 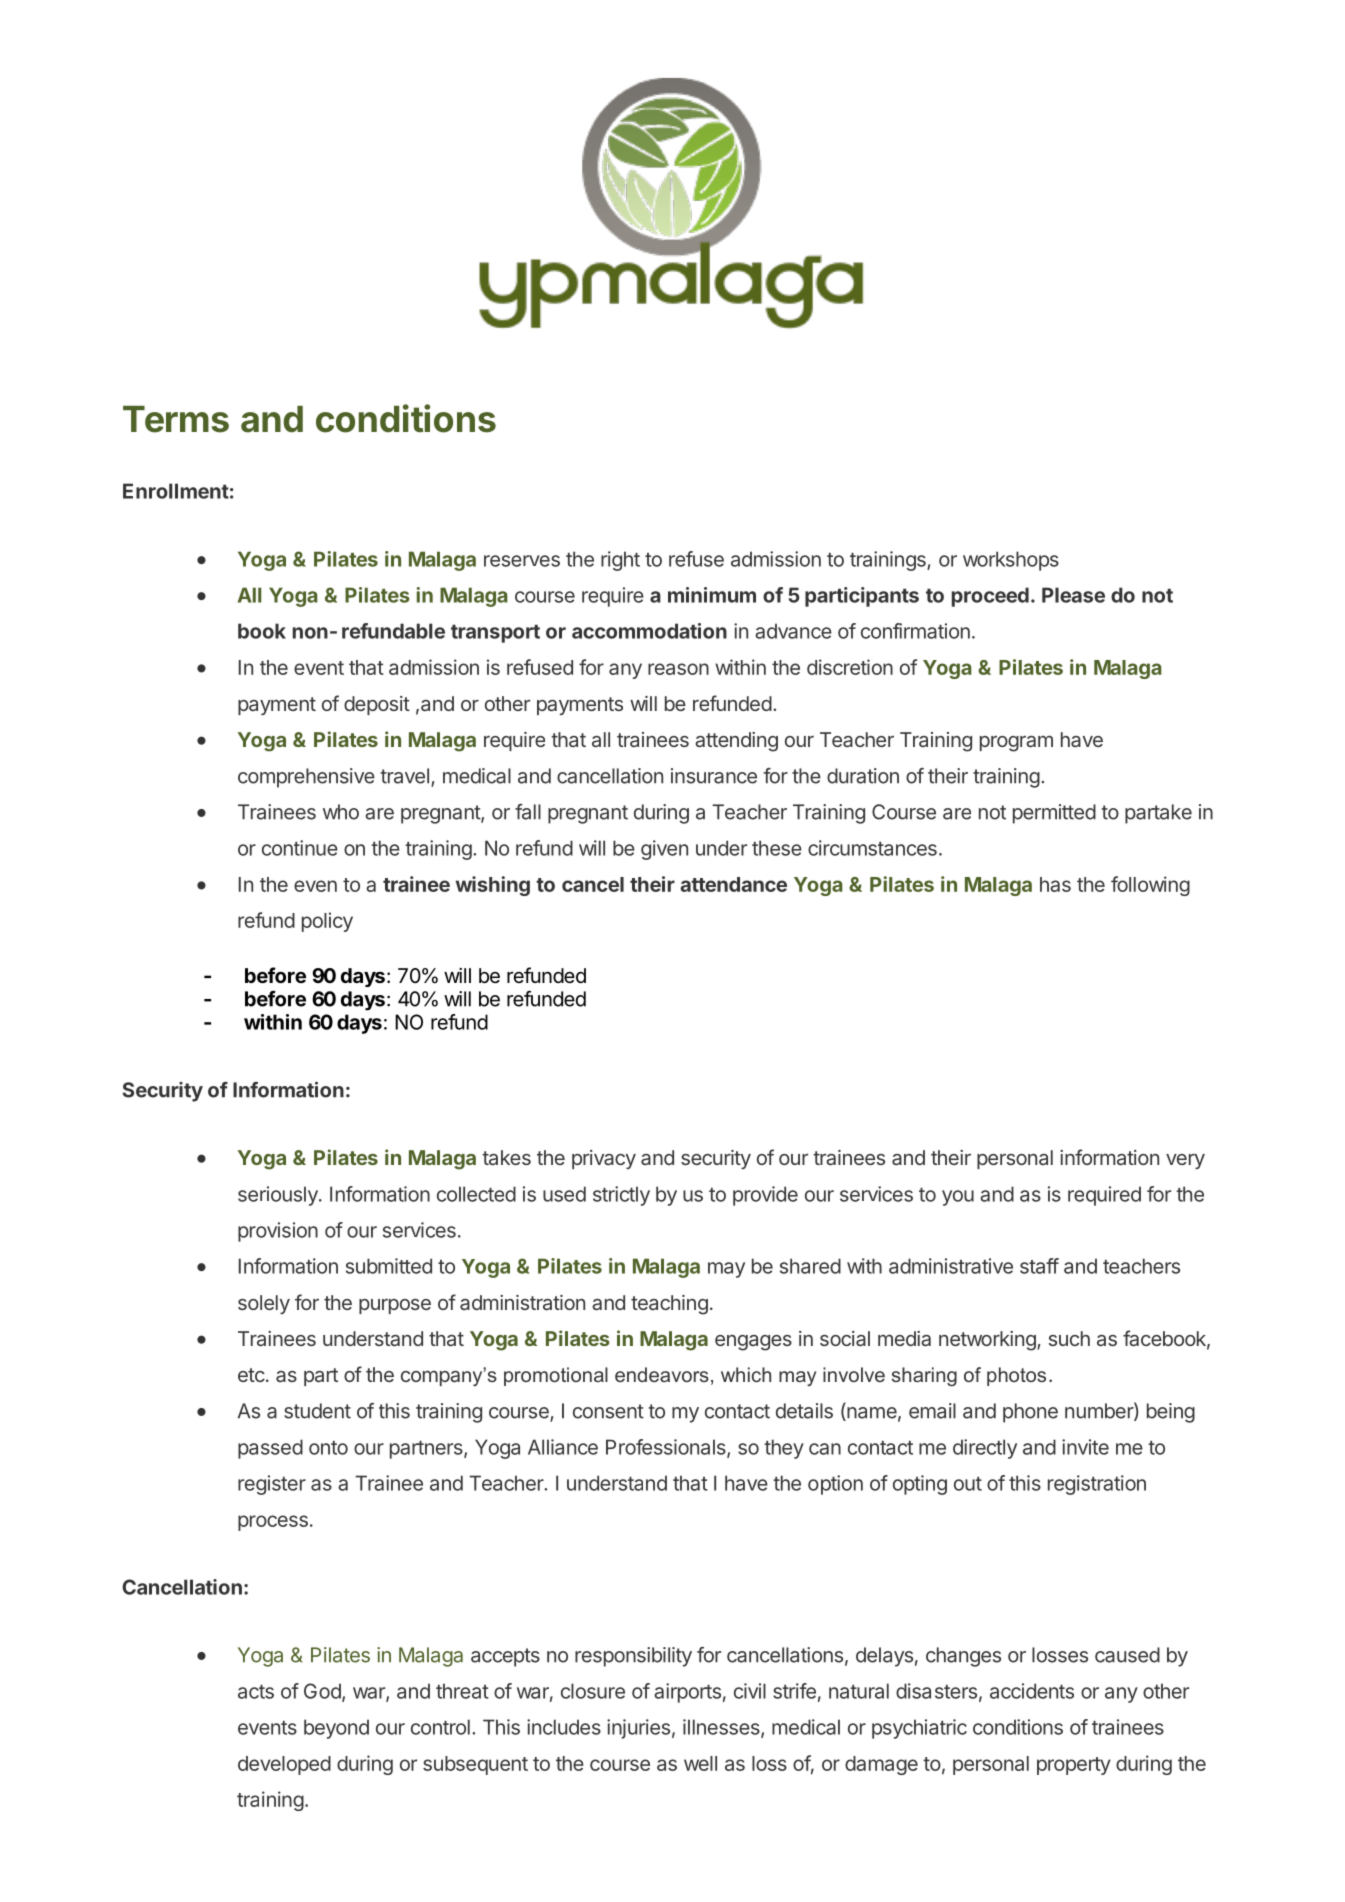 I want to click on workshops, so click(x=1011, y=561).
